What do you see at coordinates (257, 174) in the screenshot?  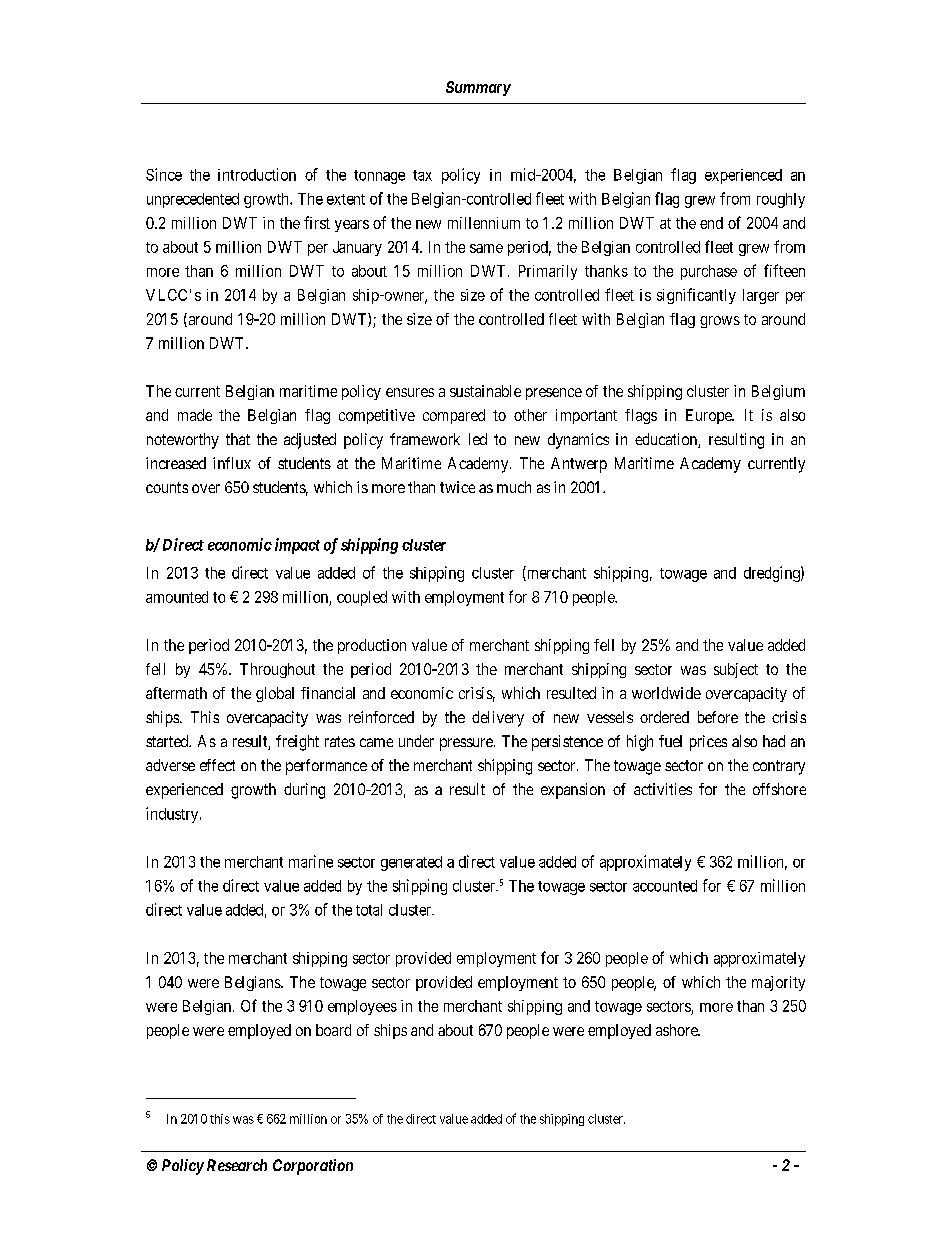 I see `introduction` at bounding box center [257, 174].
